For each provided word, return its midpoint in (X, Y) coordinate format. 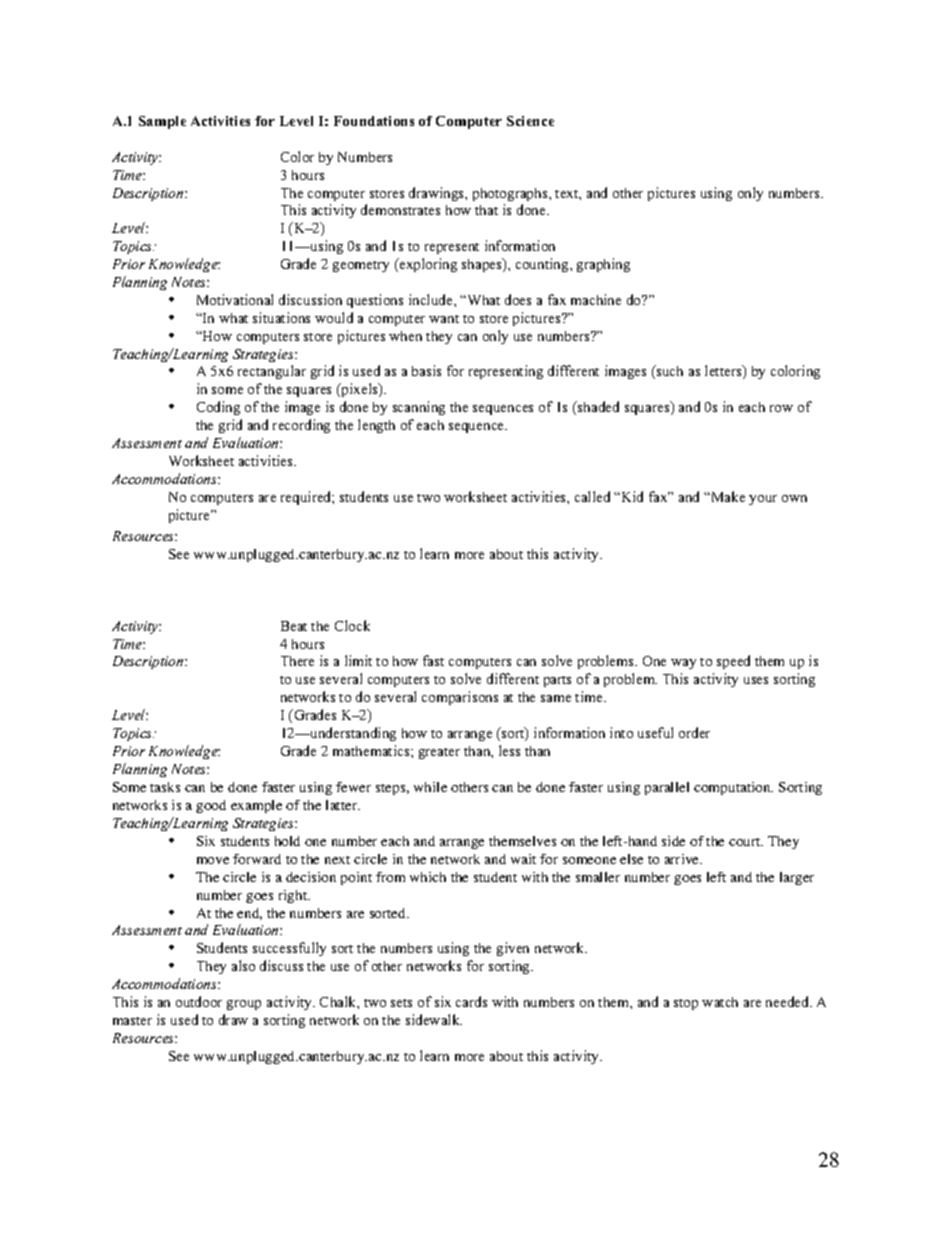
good (211, 806)
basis (426, 370)
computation (733, 788)
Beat (294, 626)
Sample (162, 122)
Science (530, 121)
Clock (352, 625)
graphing (603, 265)
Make (727, 496)
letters (724, 372)
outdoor (199, 1001)
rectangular (272, 372)
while (430, 787)
